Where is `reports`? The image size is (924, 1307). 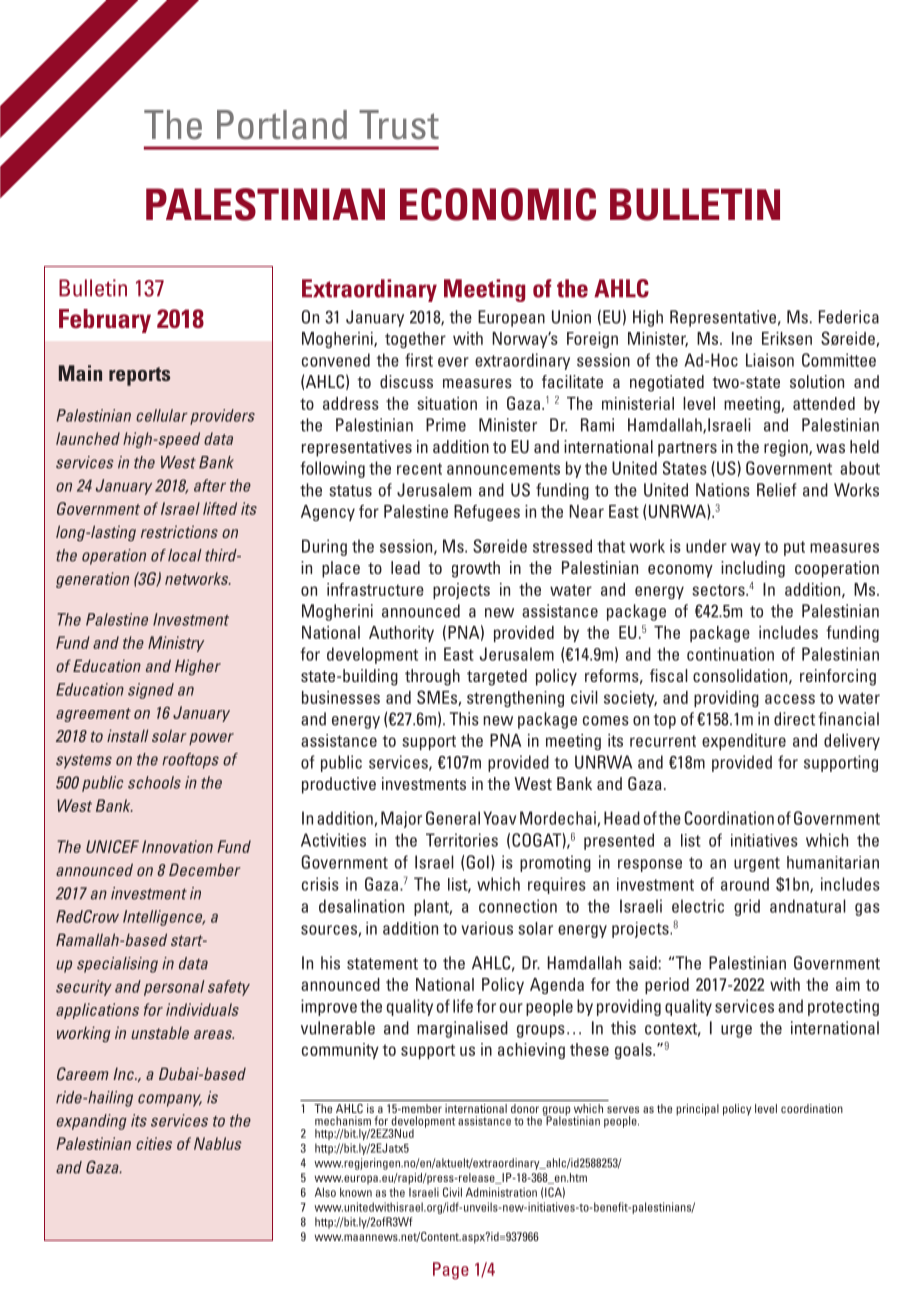
reports is located at coordinates (139, 376).
